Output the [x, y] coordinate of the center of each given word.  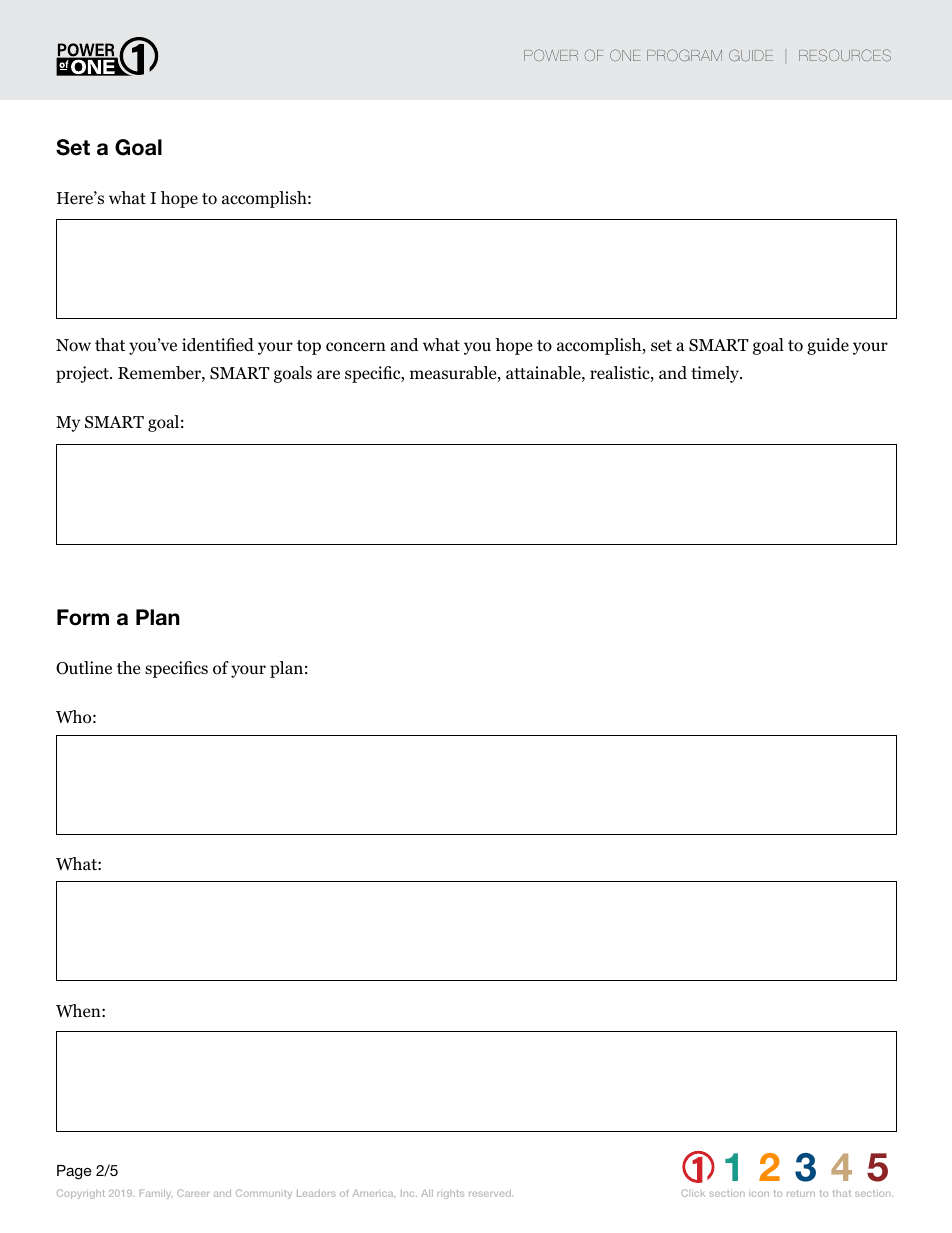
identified [218, 345]
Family [156, 1194]
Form [83, 617]
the [128, 667]
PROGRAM [684, 55]
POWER [551, 55]
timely [716, 374]
